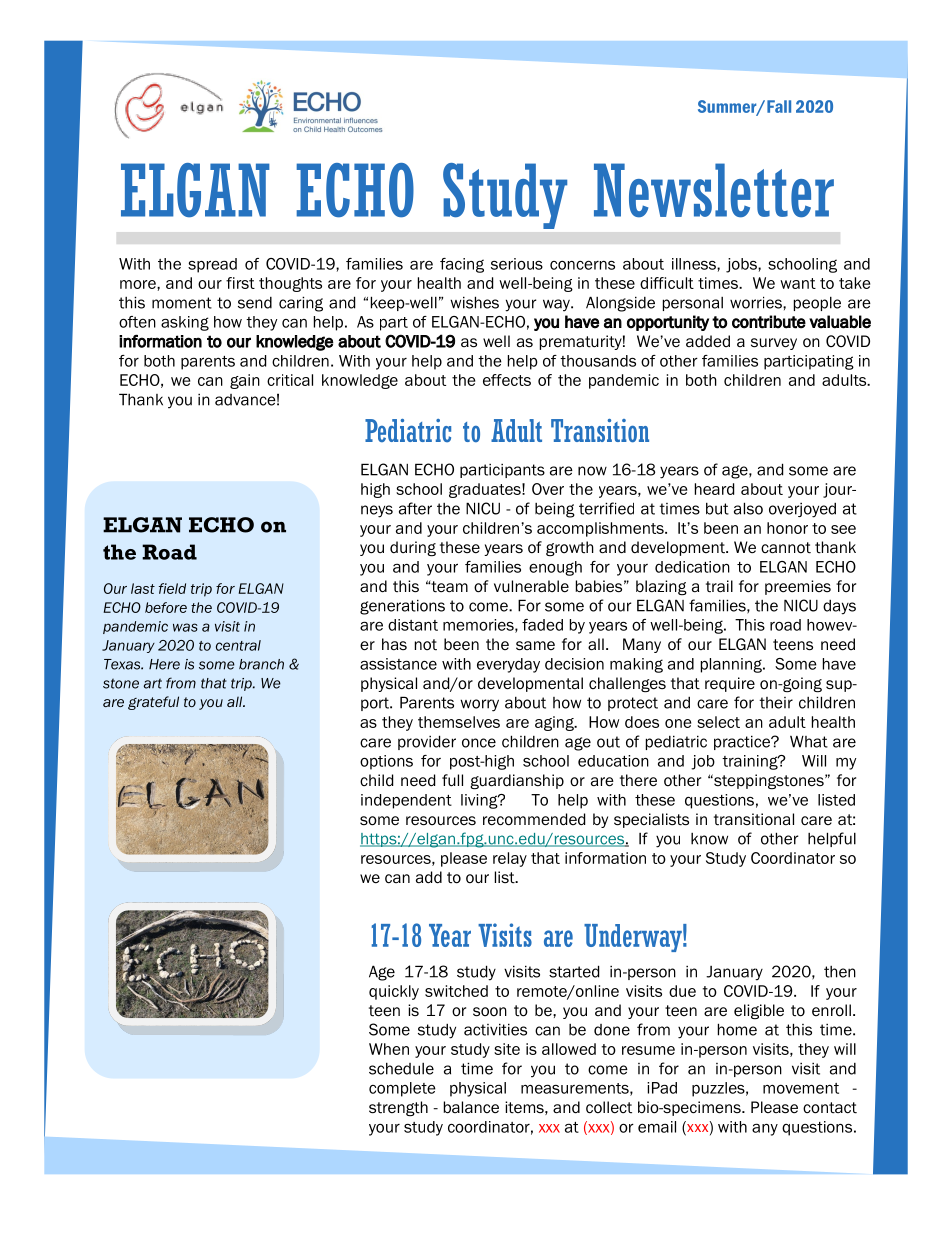  I want to click on also, so click(748, 508).
